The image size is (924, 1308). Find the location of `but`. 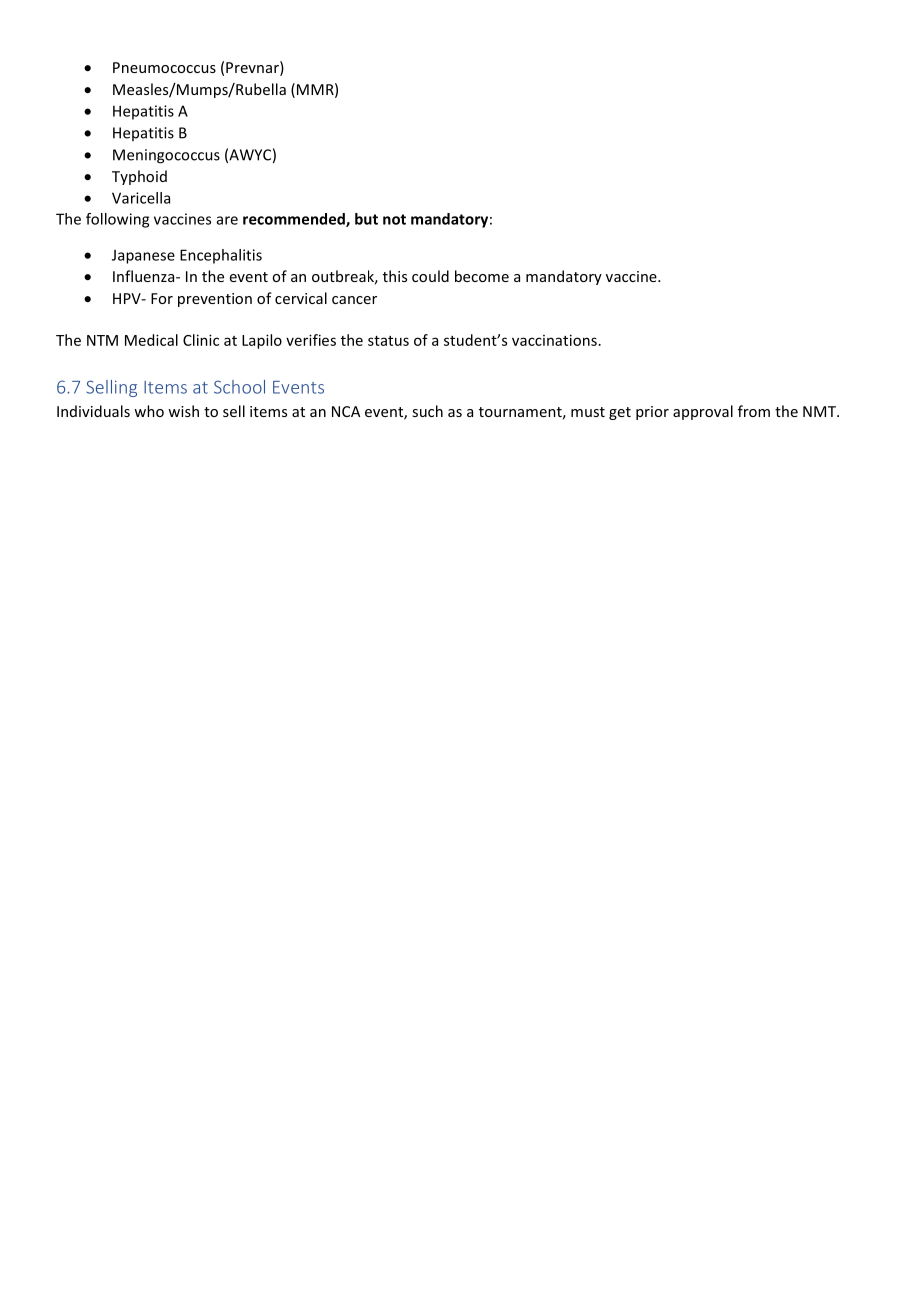

but is located at coordinates (366, 219).
